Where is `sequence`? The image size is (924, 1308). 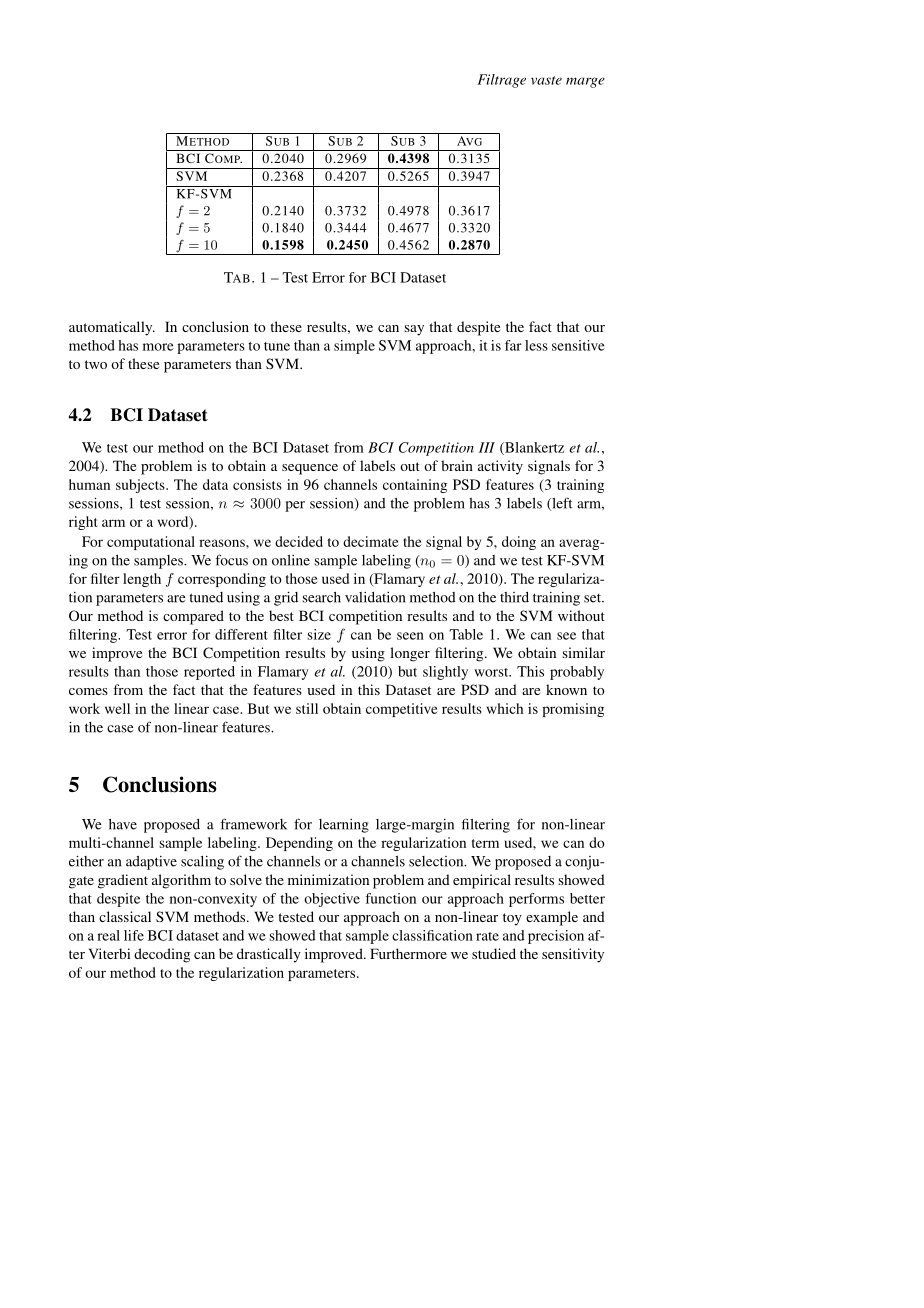
sequence is located at coordinates (310, 469).
